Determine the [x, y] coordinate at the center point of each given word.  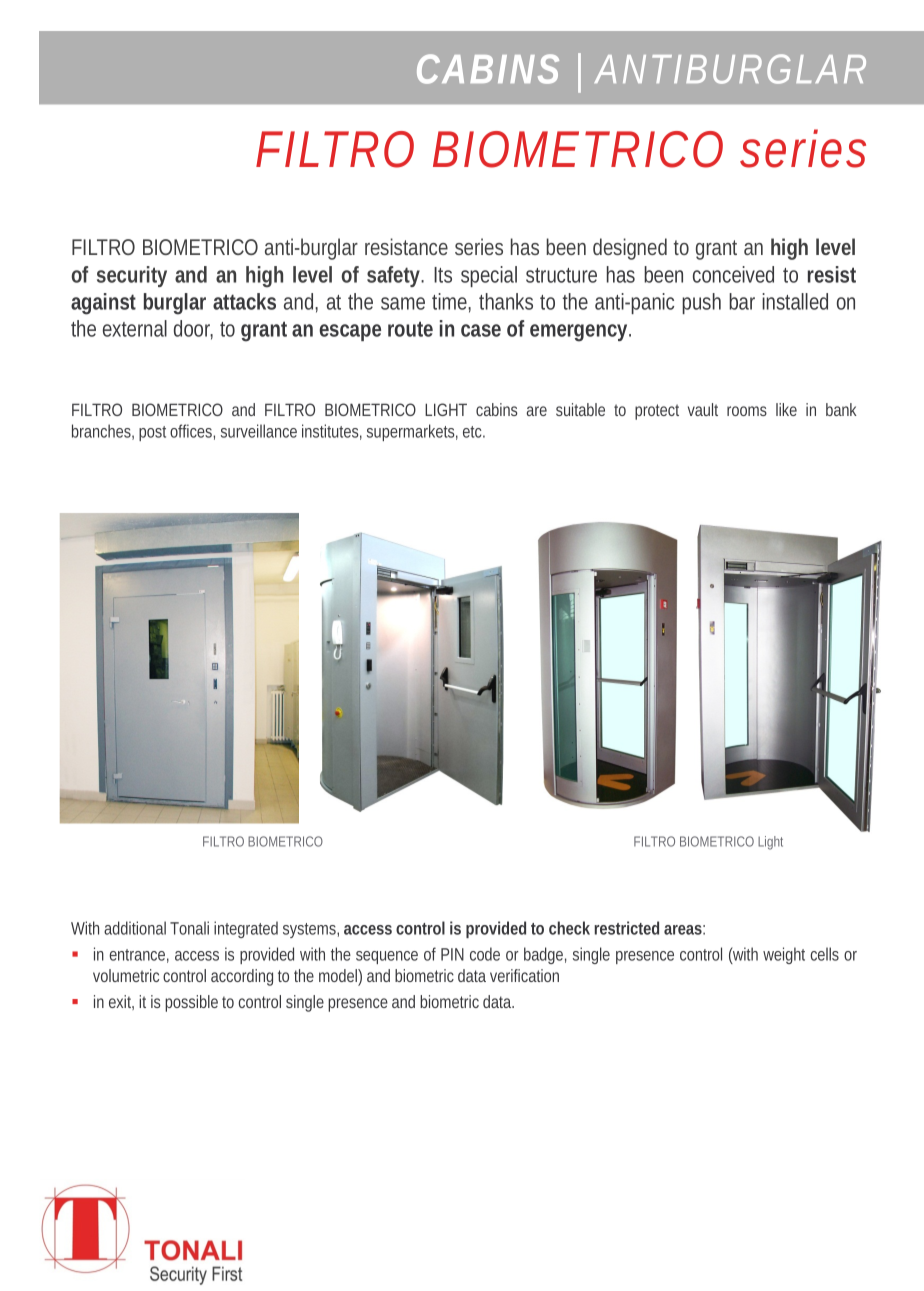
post [155, 433]
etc [474, 432]
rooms [747, 411]
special [489, 276]
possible [191, 1003]
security [132, 276]
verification [524, 975]
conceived [733, 274]
